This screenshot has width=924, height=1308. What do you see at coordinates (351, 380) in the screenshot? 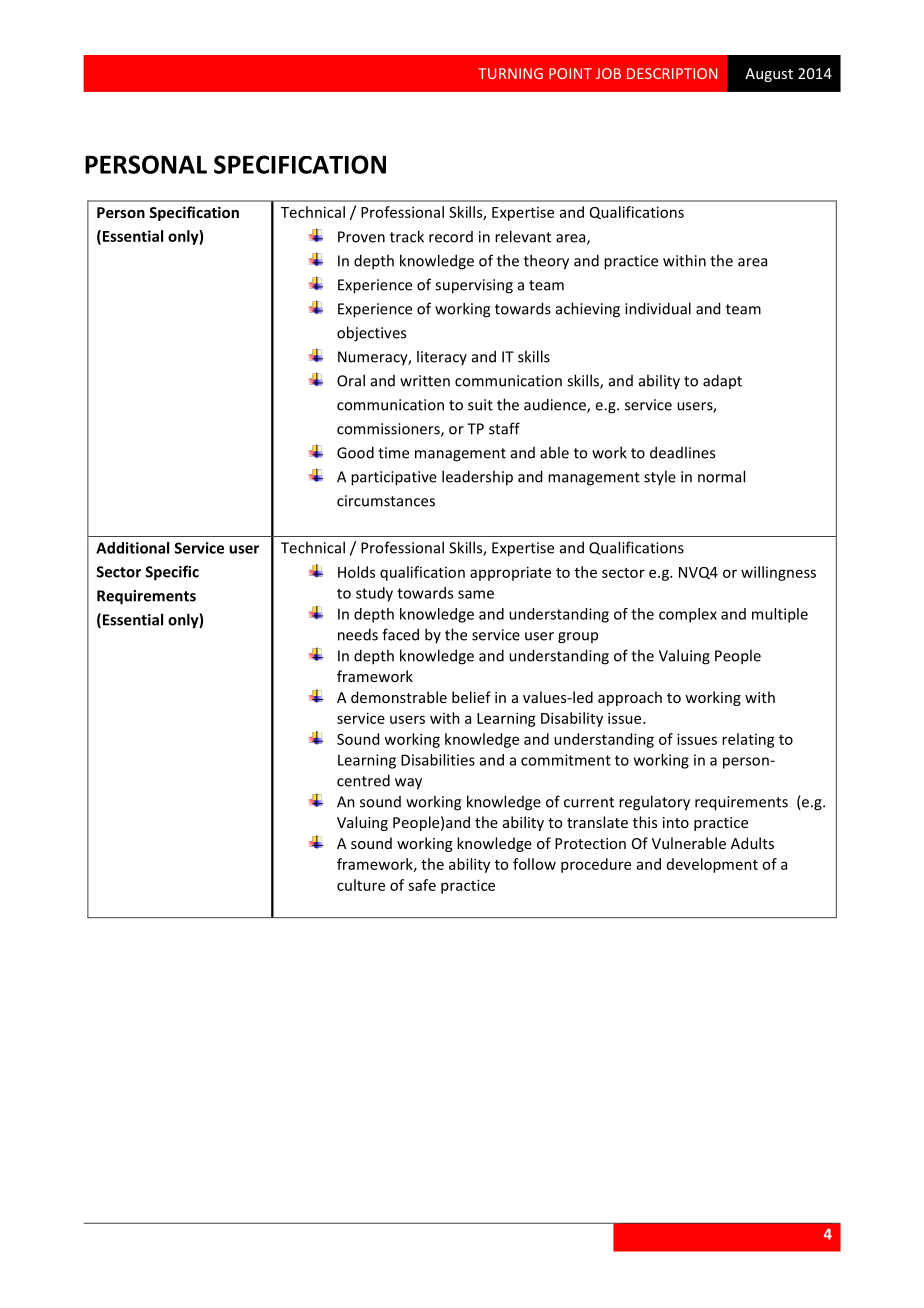
I see `Oral` at bounding box center [351, 380].
